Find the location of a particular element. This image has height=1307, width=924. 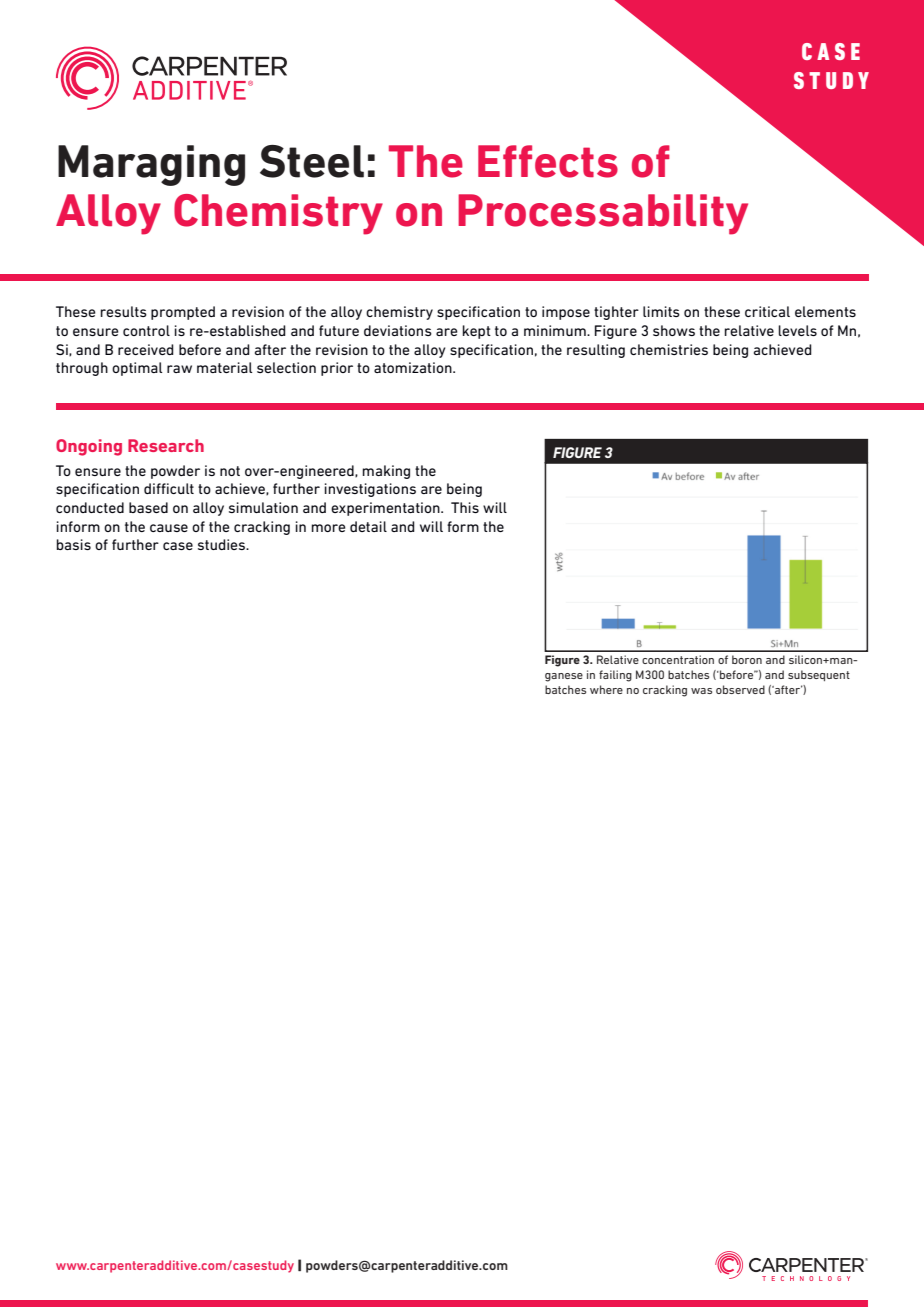

Effects is located at coordinates (548, 161).
